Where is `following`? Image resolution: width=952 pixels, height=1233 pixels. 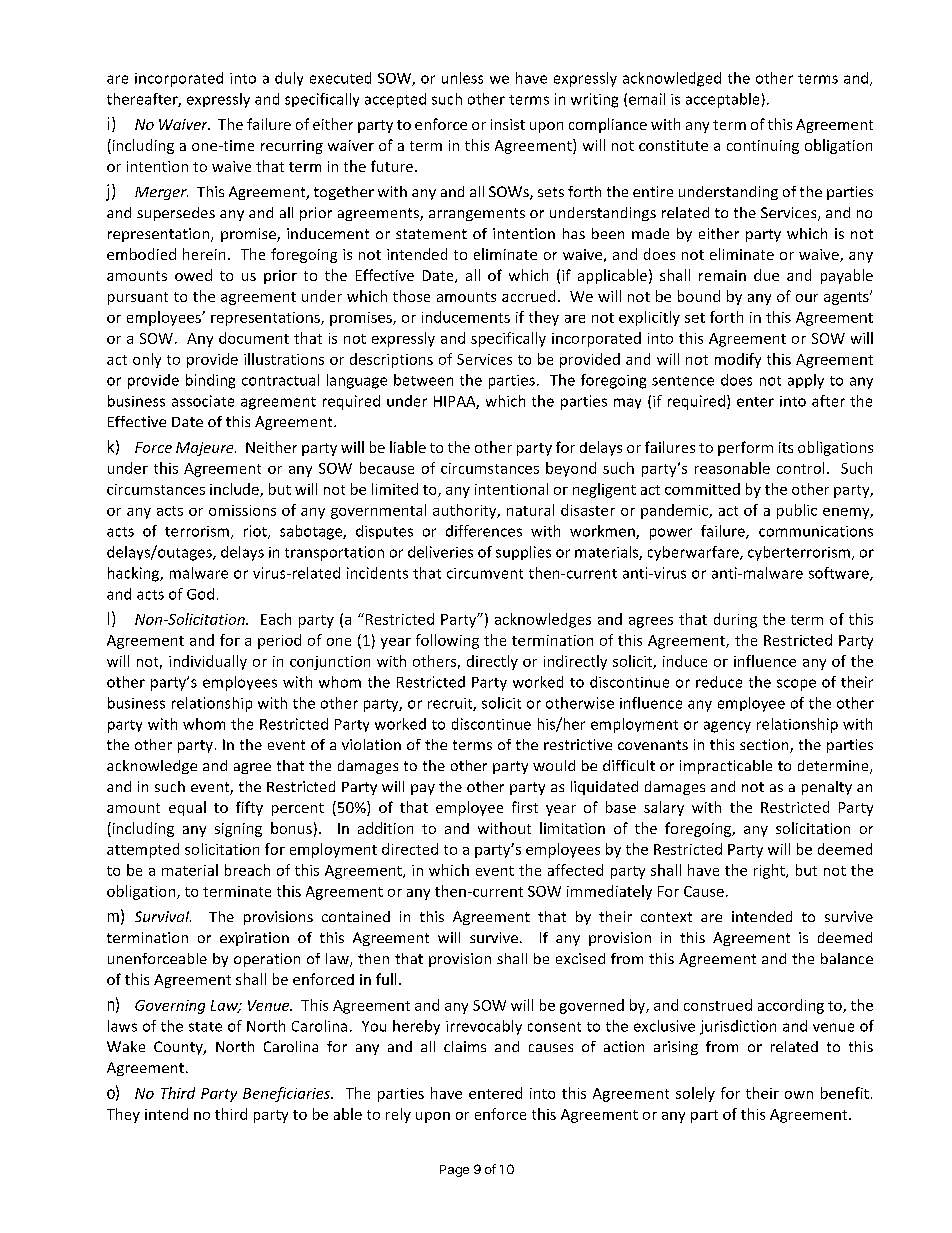
following is located at coordinates (447, 641).
